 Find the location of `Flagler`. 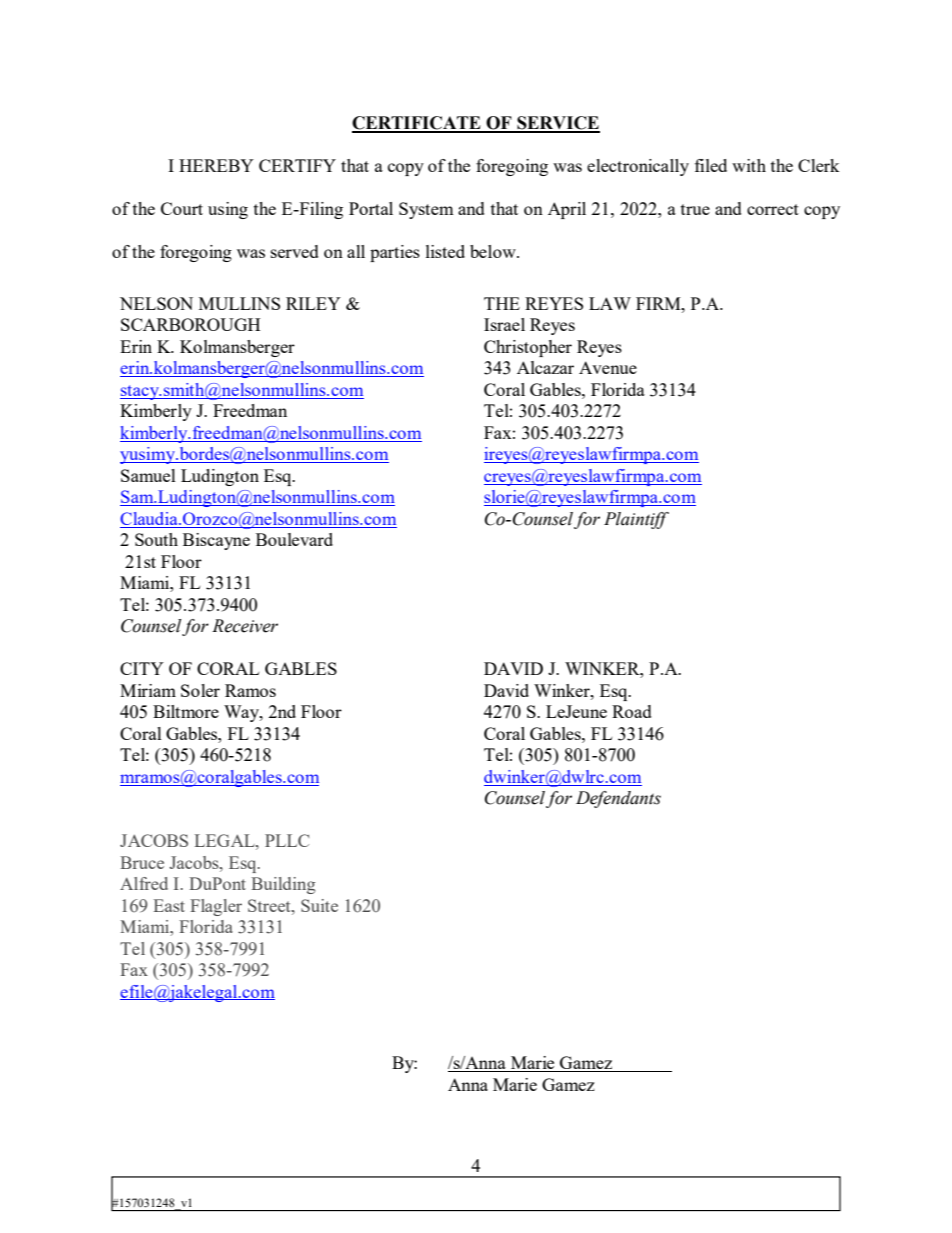

Flagler is located at coordinates (216, 907).
